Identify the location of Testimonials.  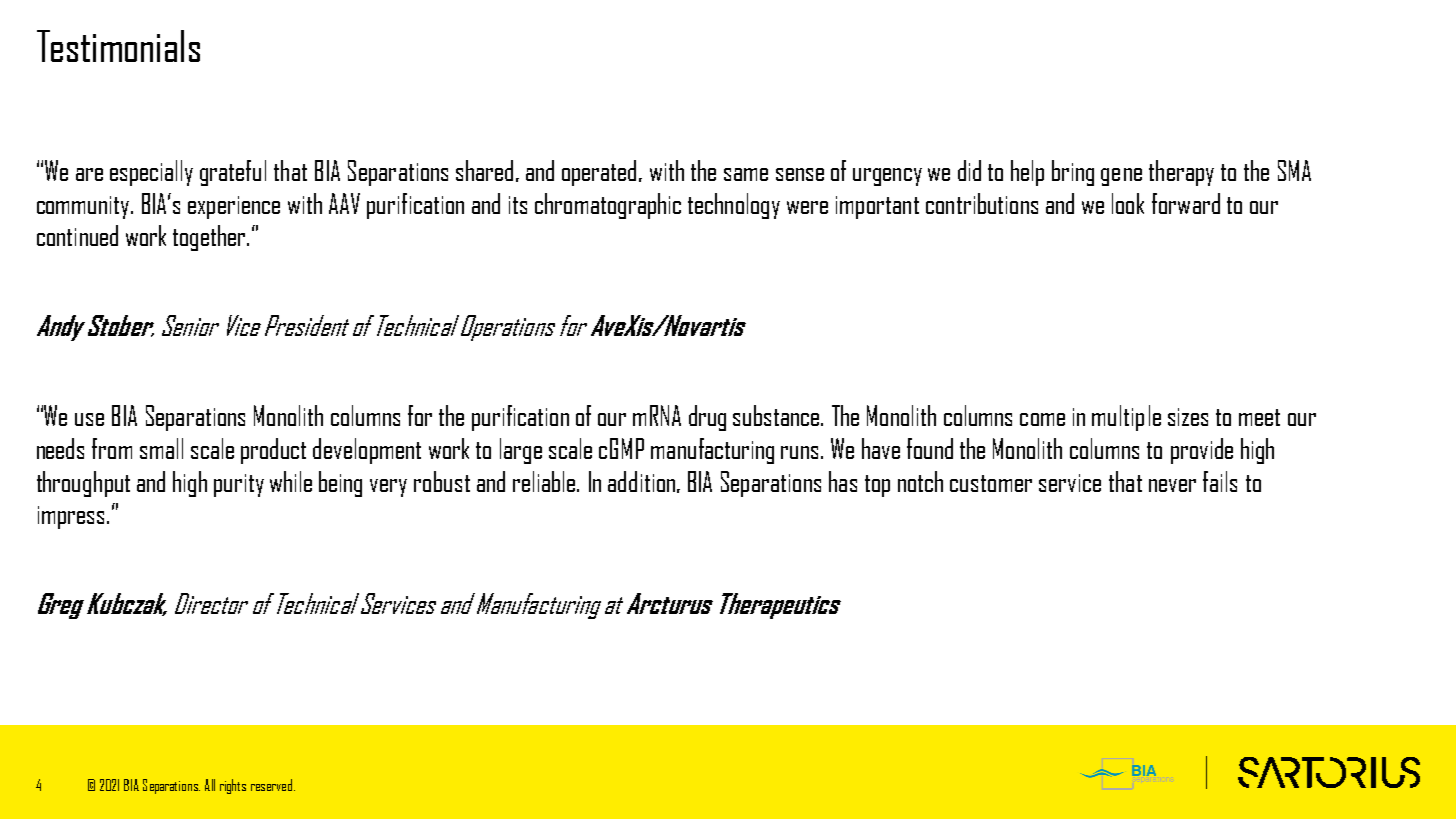
(118, 46).
